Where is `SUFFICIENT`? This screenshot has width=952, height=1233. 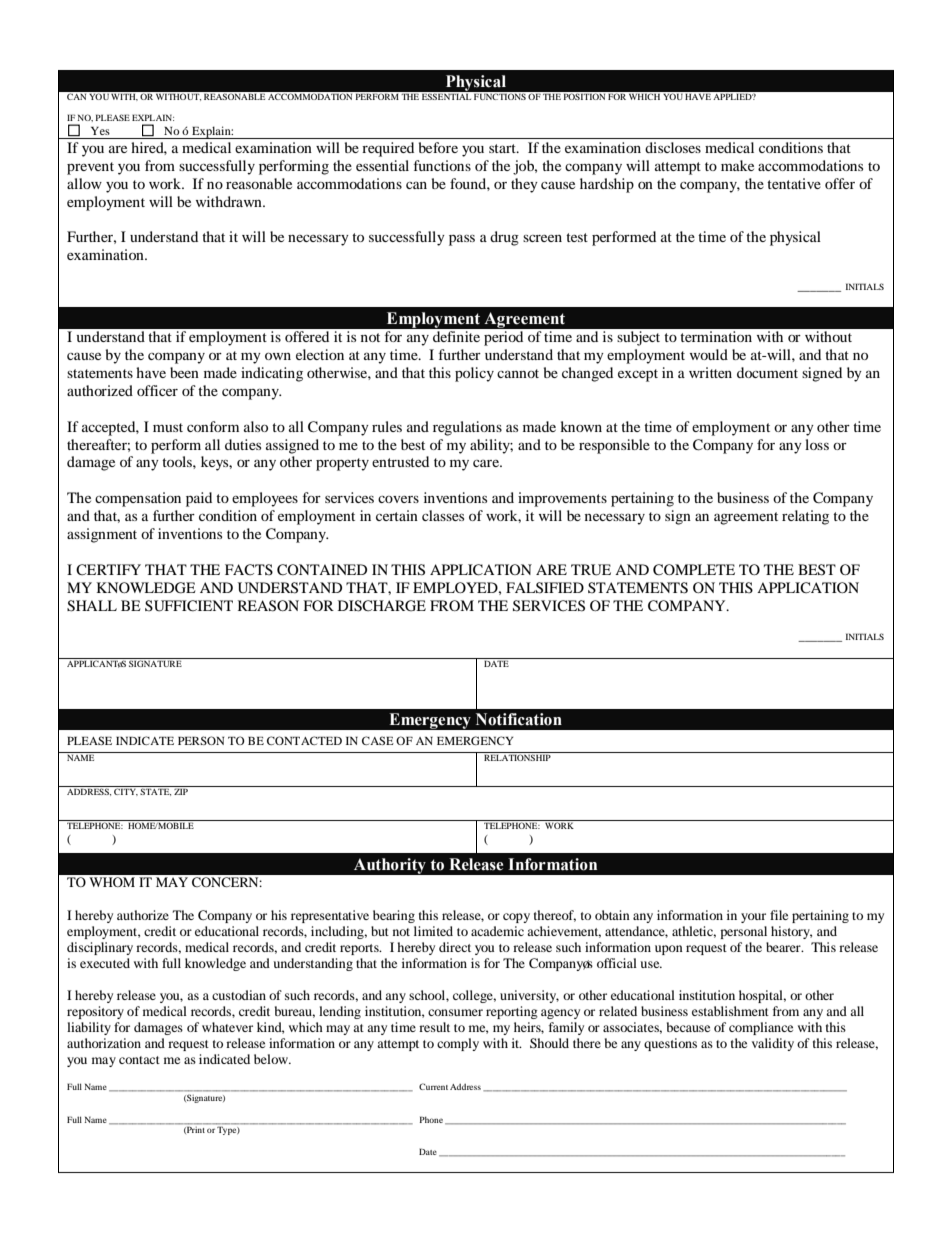 SUFFICIENT is located at coordinates (189, 606).
